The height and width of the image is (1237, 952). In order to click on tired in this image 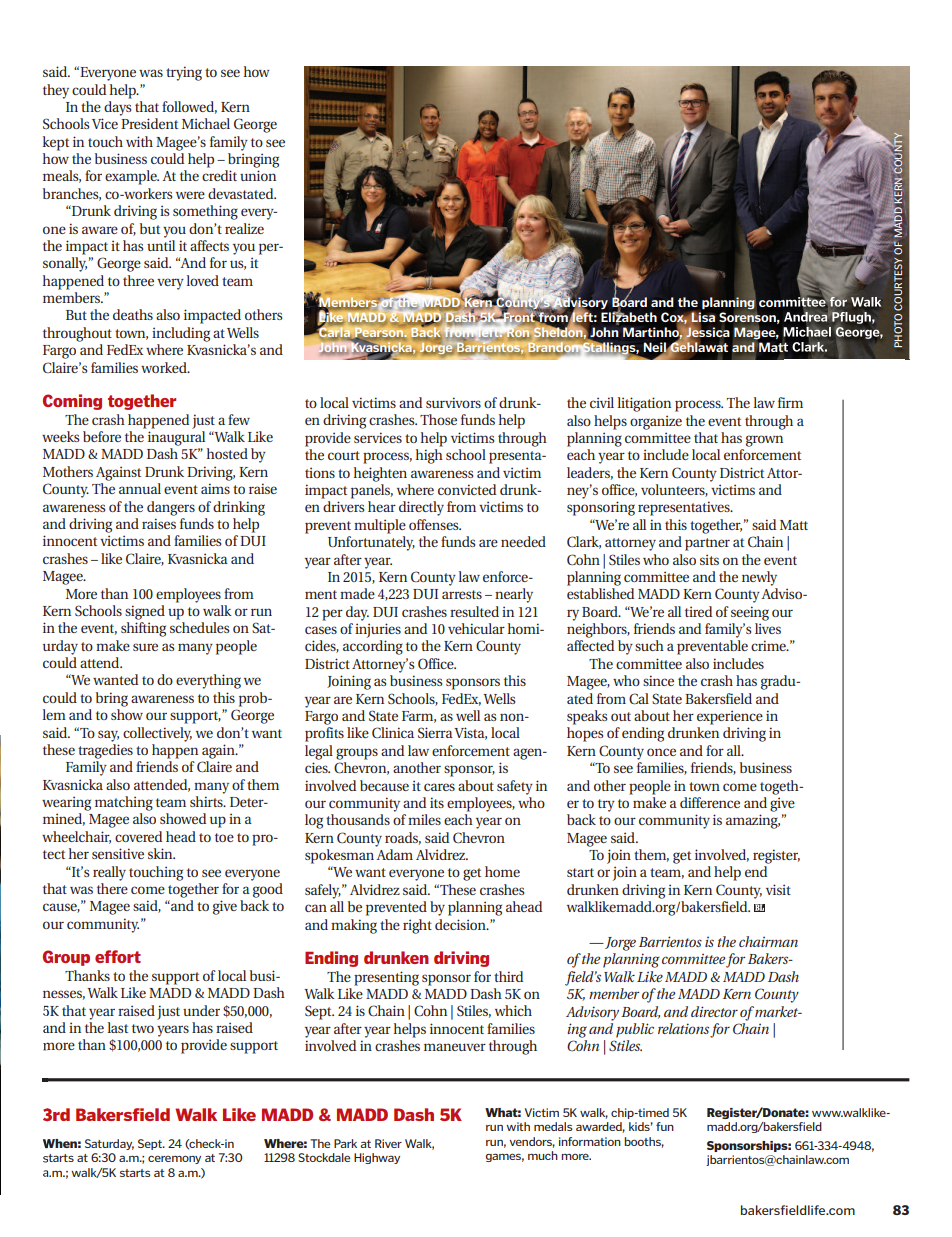, I will do `click(698, 611)`.
